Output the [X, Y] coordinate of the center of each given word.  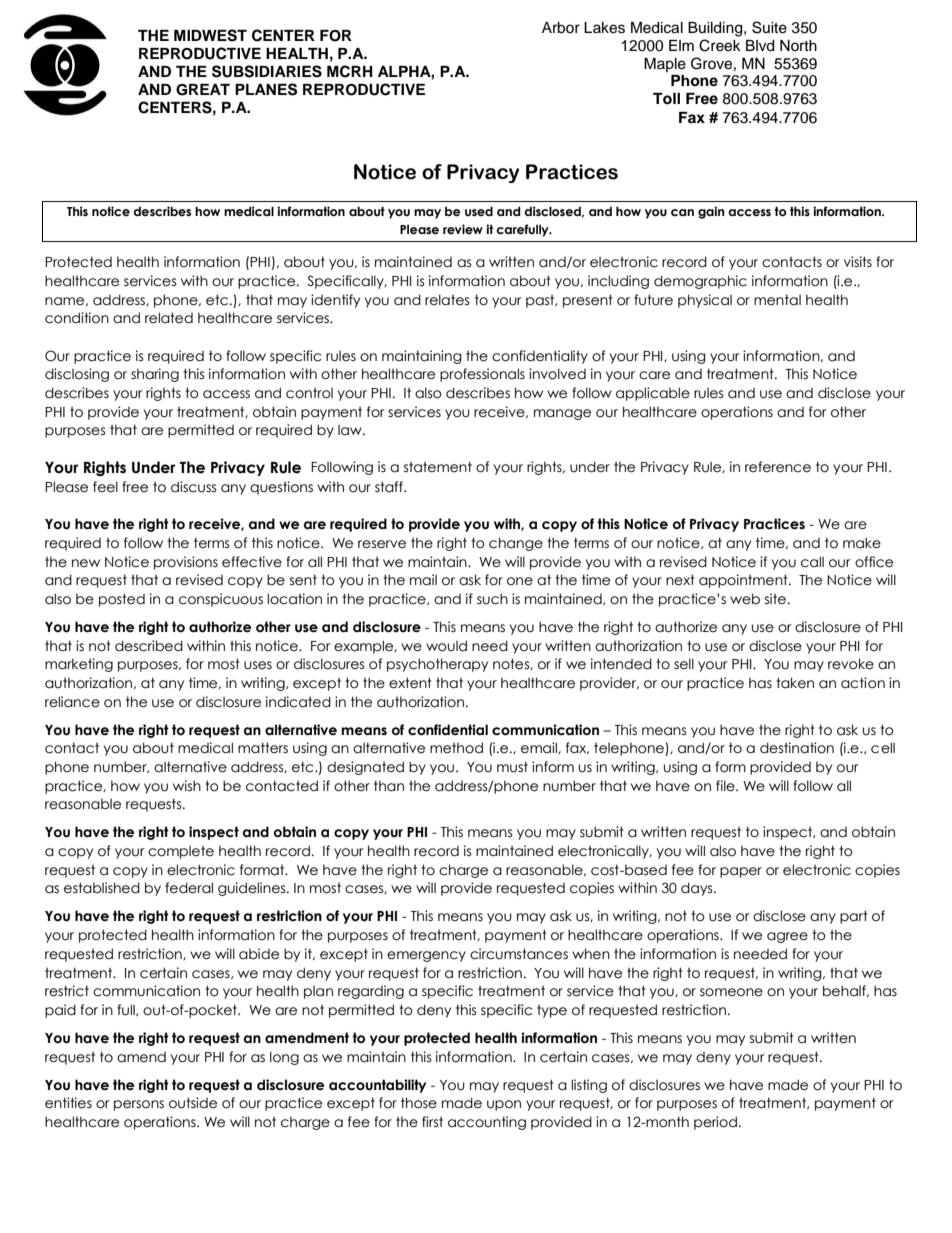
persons [139, 1105]
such [492, 599]
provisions [186, 563]
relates [447, 300]
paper [741, 872]
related [169, 318]
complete [181, 852]
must [512, 767]
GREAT [203, 90]
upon [504, 1105]
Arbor [561, 28]
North [798, 45]
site [775, 599]
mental [777, 300]
